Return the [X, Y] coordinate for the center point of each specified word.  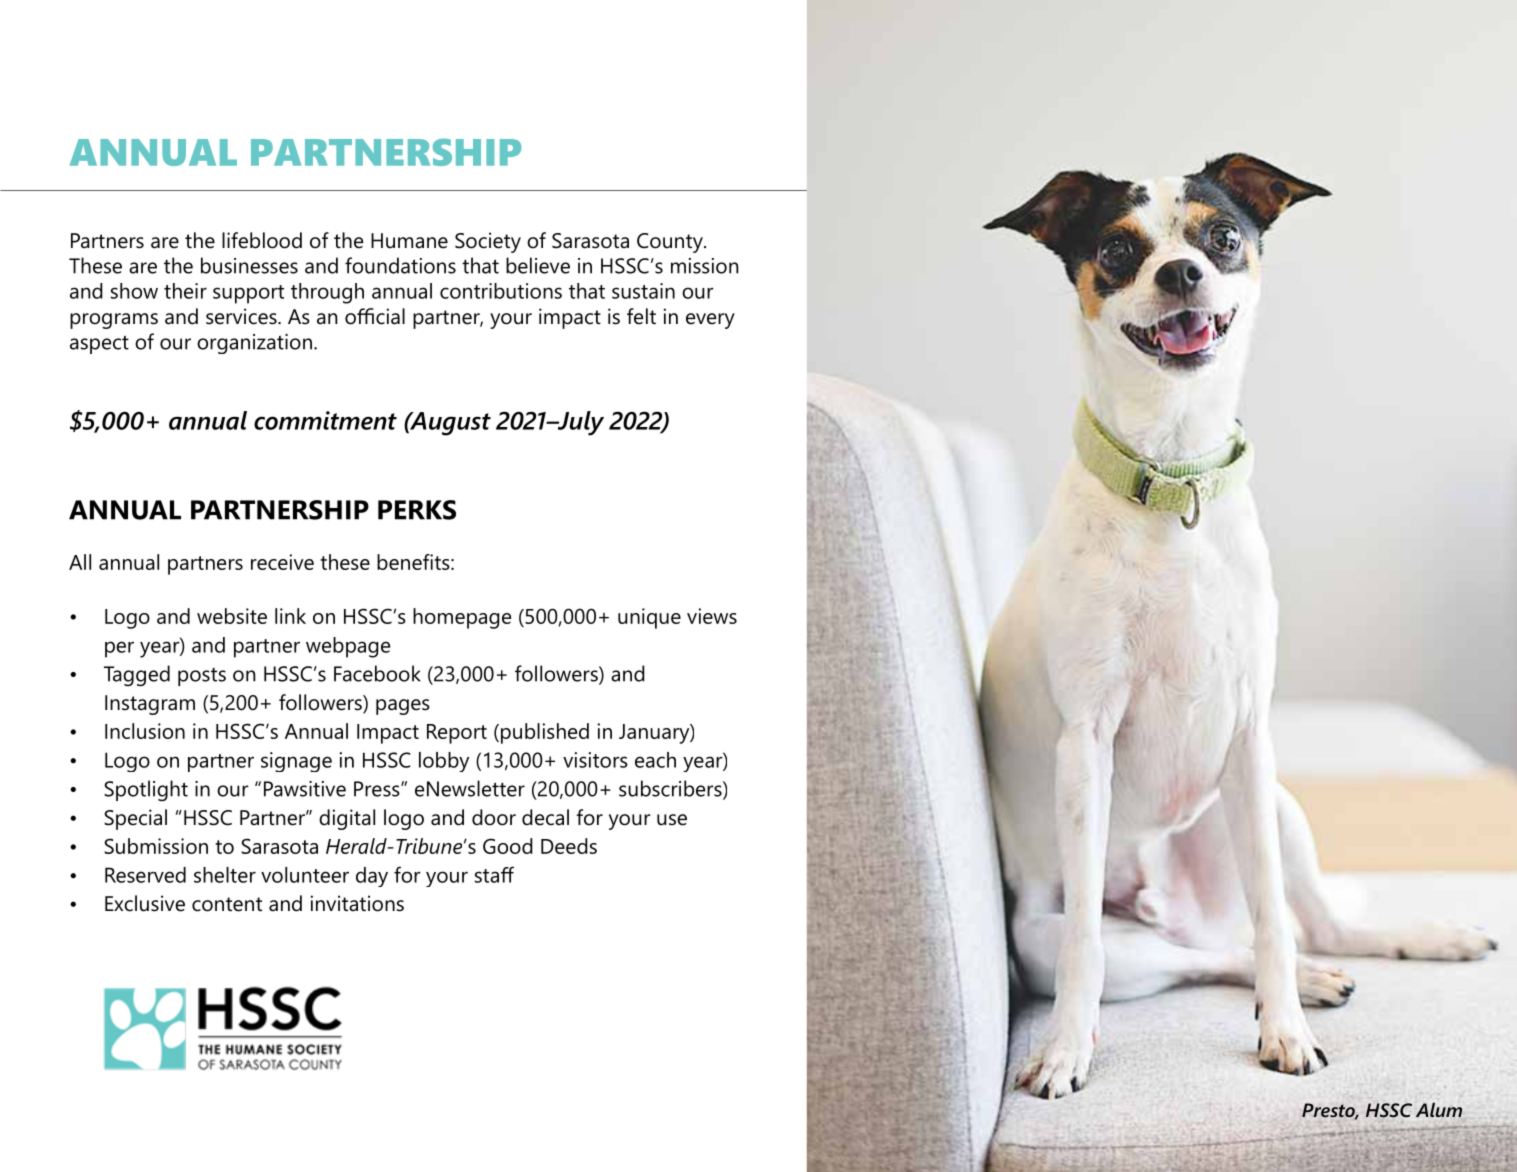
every [710, 321]
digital [347, 819]
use [672, 820]
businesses [249, 265]
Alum [1439, 1110]
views [712, 616]
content [227, 904]
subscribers [671, 789]
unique [649, 618]
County [671, 243]
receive [282, 562]
